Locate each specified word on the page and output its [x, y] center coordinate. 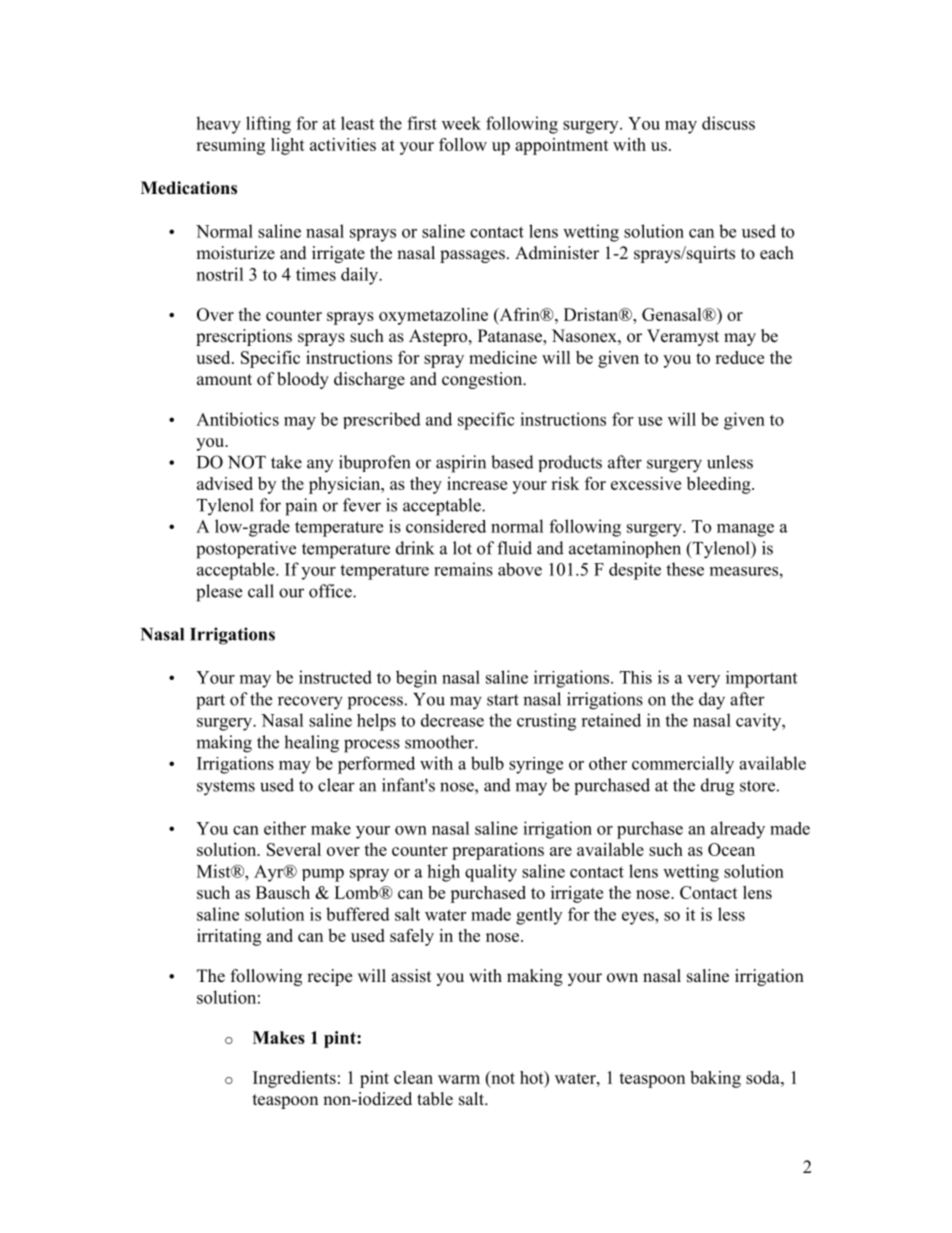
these [685, 569]
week [461, 123]
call [261, 591]
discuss [728, 123]
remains [463, 569]
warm [459, 1079]
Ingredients [294, 1079]
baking [715, 1079]
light [288, 146]
